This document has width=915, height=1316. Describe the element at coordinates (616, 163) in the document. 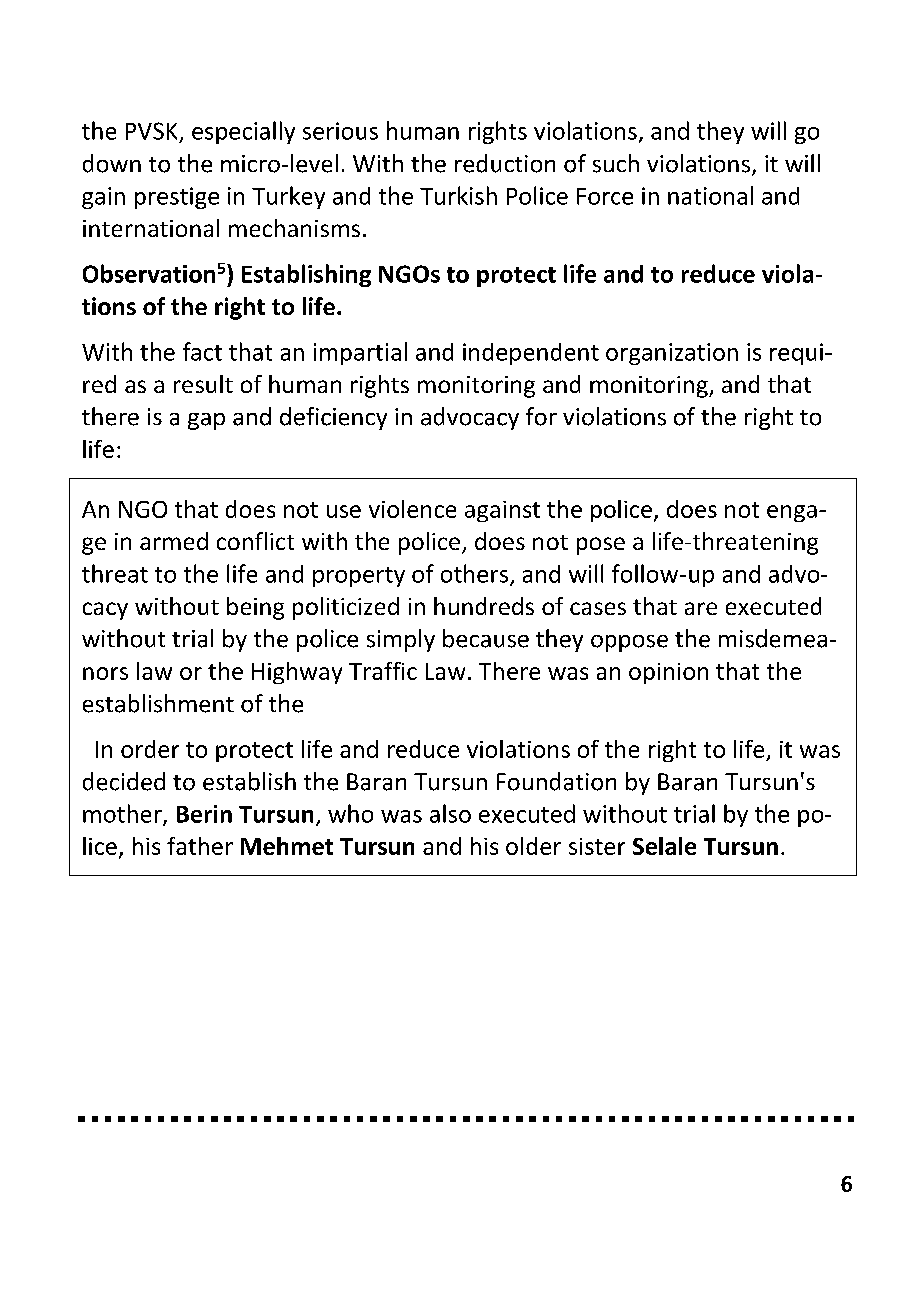

I see `such` at that location.
